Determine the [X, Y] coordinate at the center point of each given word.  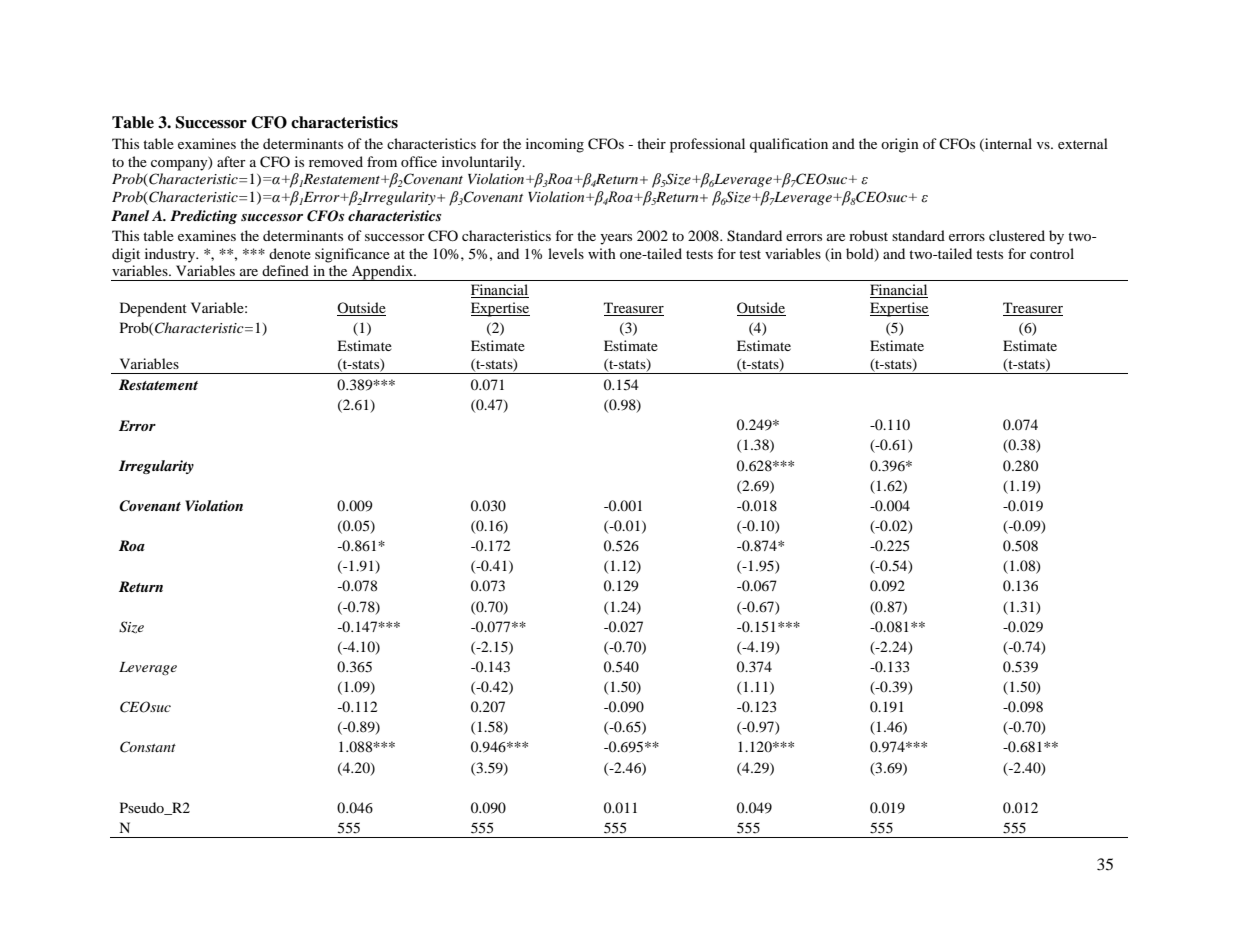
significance [352, 255]
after [231, 161]
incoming [555, 145]
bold [861, 254]
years [616, 239]
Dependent [153, 309]
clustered [1017, 235]
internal [1007, 144]
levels [566, 253]
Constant [148, 747]
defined [285, 270]
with [602, 253]
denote [290, 253]
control [1052, 253]
